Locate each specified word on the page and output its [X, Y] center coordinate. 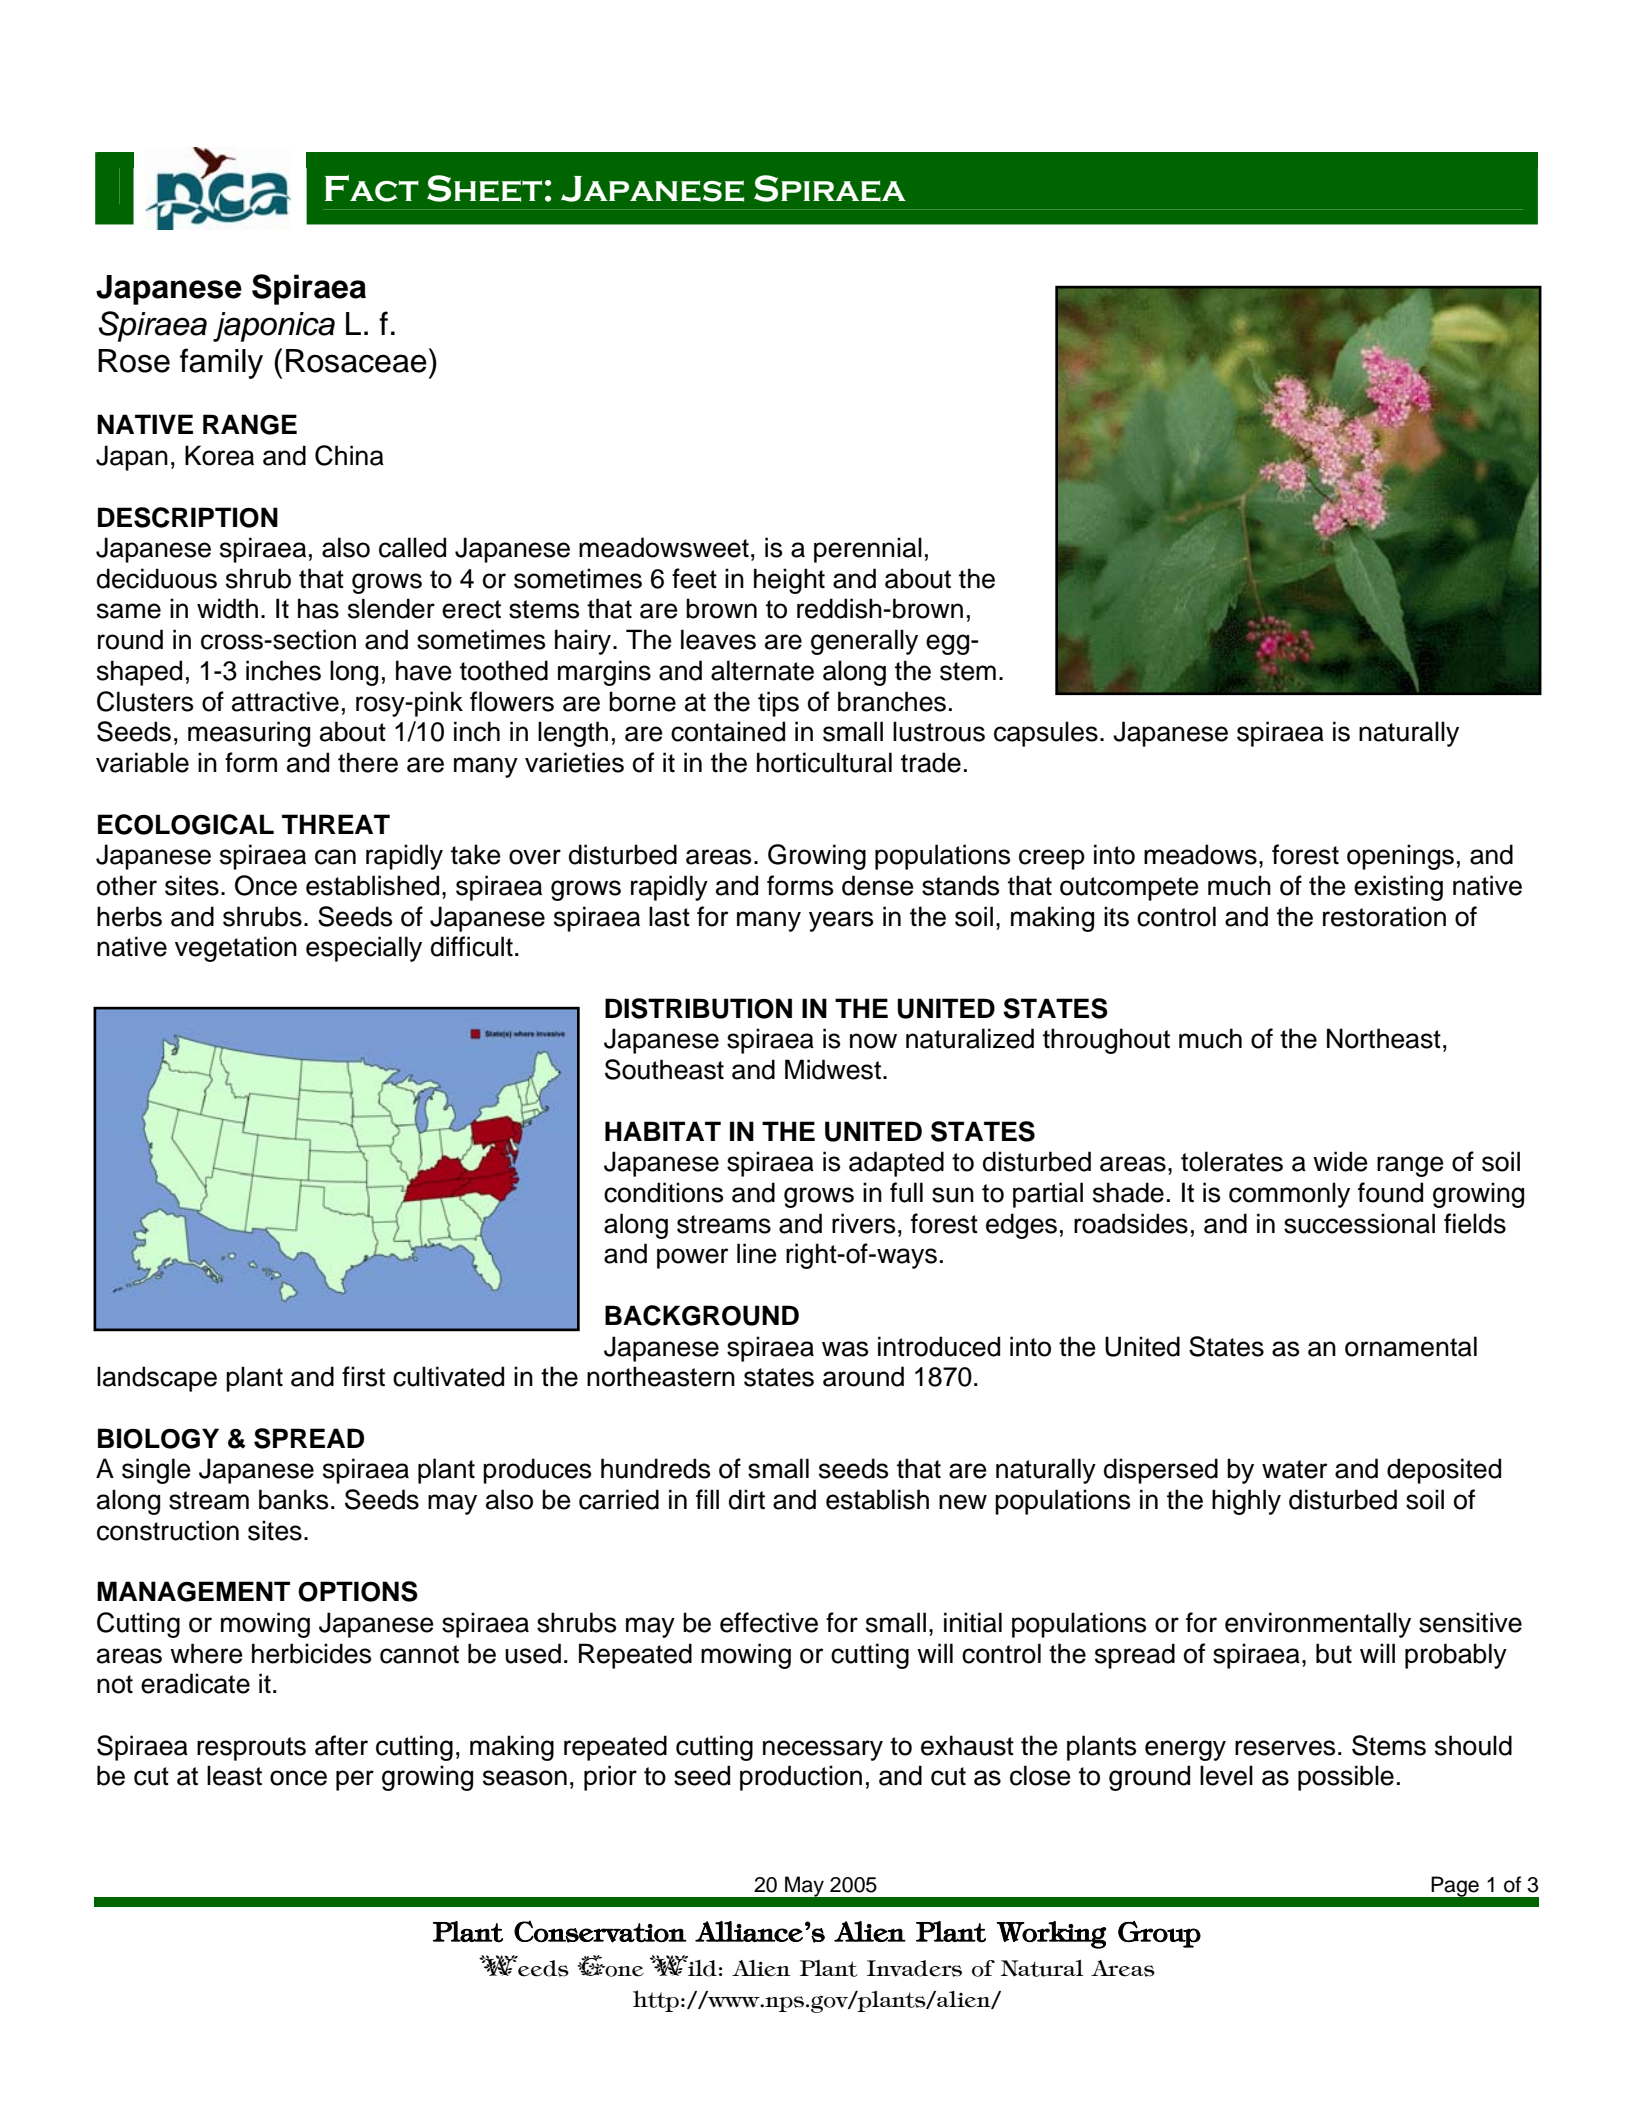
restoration [1384, 916]
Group [1159, 1934]
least [234, 1775]
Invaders [914, 1968]
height [789, 581]
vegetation [236, 949]
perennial [868, 550]
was [845, 1349]
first [363, 1376]
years [841, 921]
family [221, 363]
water [1295, 1469]
